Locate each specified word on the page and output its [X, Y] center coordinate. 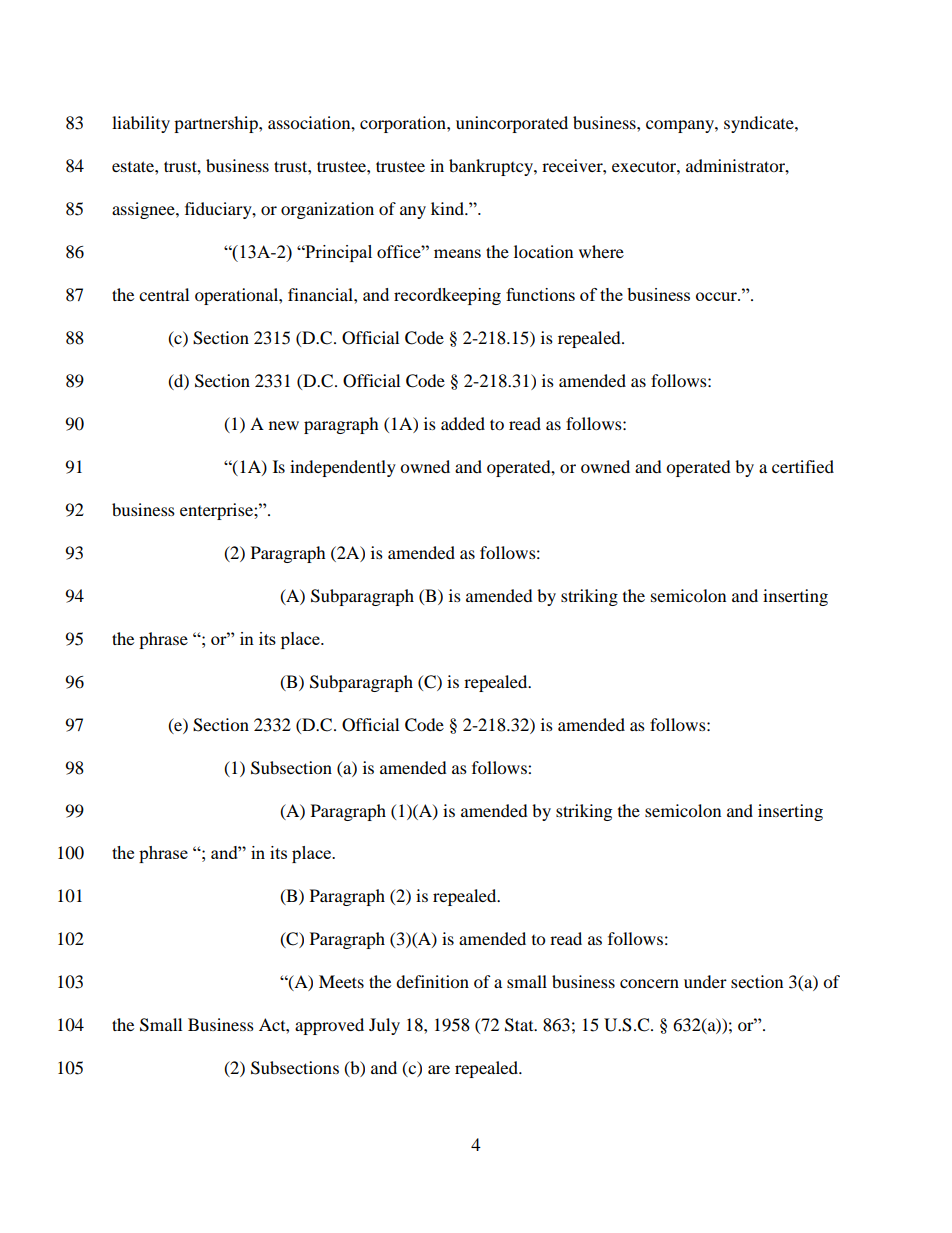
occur [717, 296]
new [284, 425]
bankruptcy [492, 167]
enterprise [217, 511]
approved [329, 1026]
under [705, 981]
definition [432, 981]
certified [803, 466]
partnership [217, 124]
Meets [341, 981]
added [463, 423]
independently [343, 468]
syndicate [760, 124]
